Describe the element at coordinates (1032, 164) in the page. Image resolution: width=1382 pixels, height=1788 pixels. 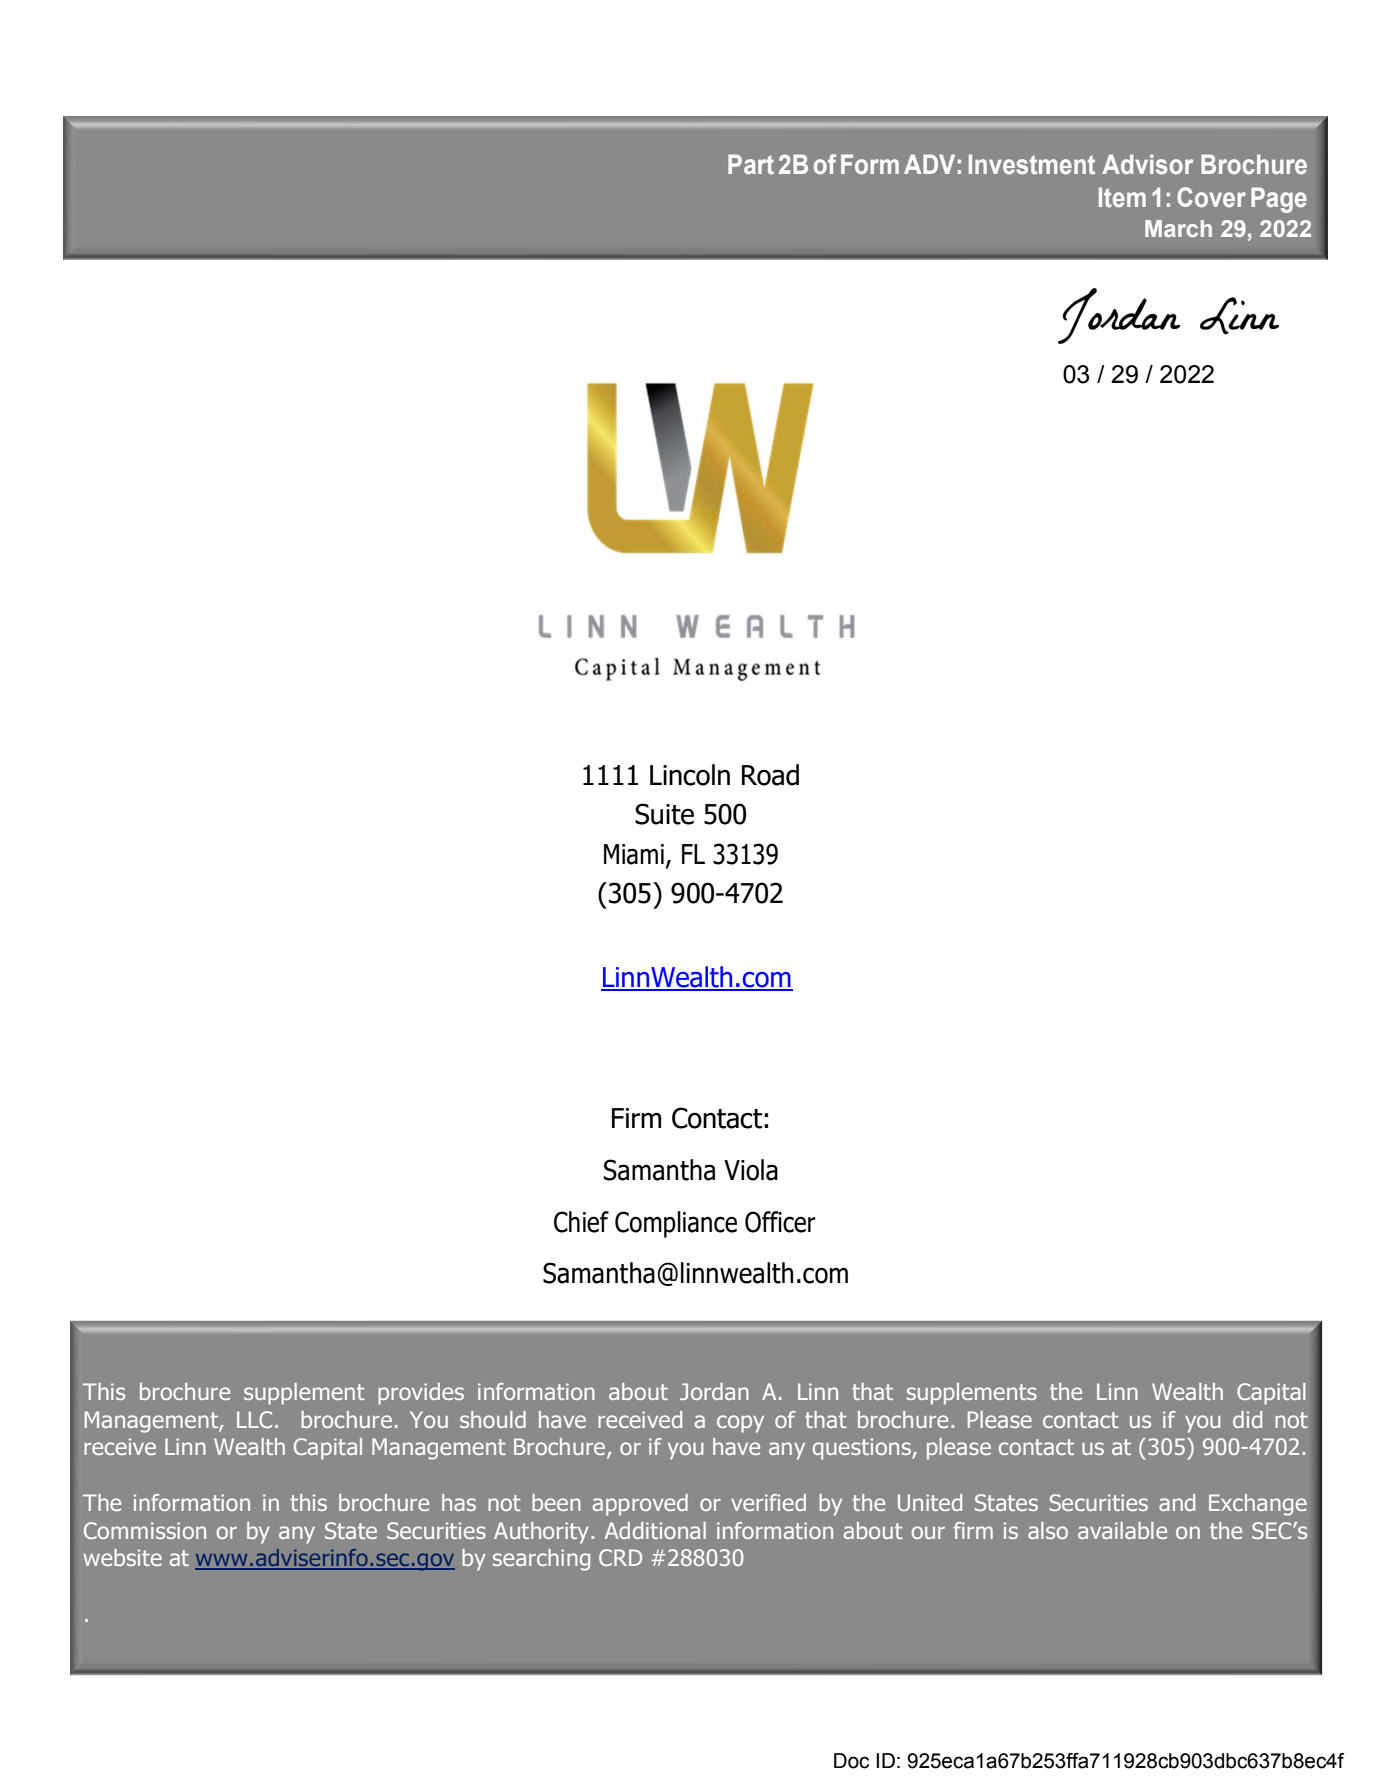
I see `Investment` at that location.
